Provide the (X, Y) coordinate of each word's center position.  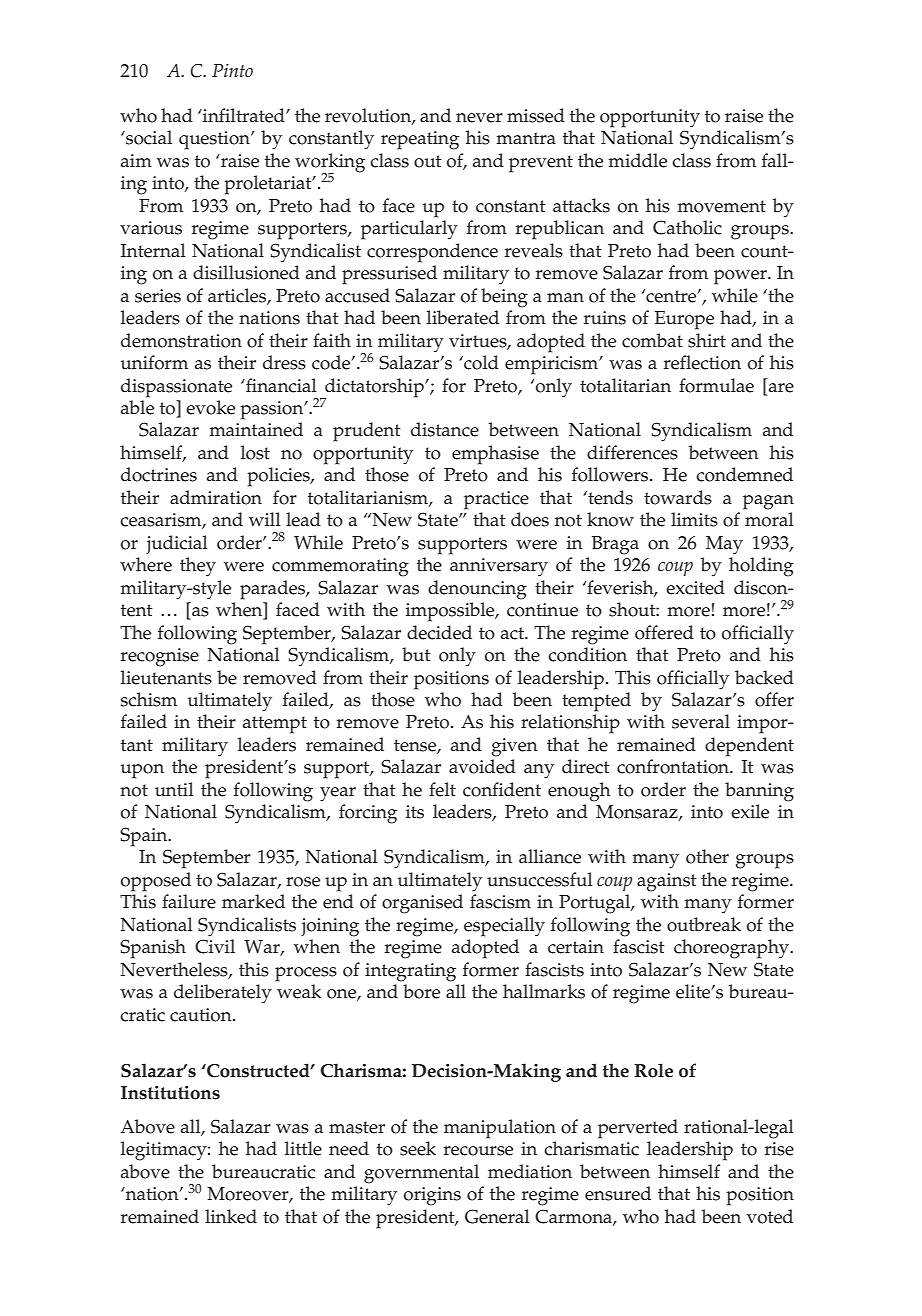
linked (231, 1216)
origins (432, 1196)
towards (678, 497)
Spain (145, 837)
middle (637, 160)
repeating (420, 140)
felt (442, 789)
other (707, 856)
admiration (216, 497)
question (215, 140)
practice (496, 500)
